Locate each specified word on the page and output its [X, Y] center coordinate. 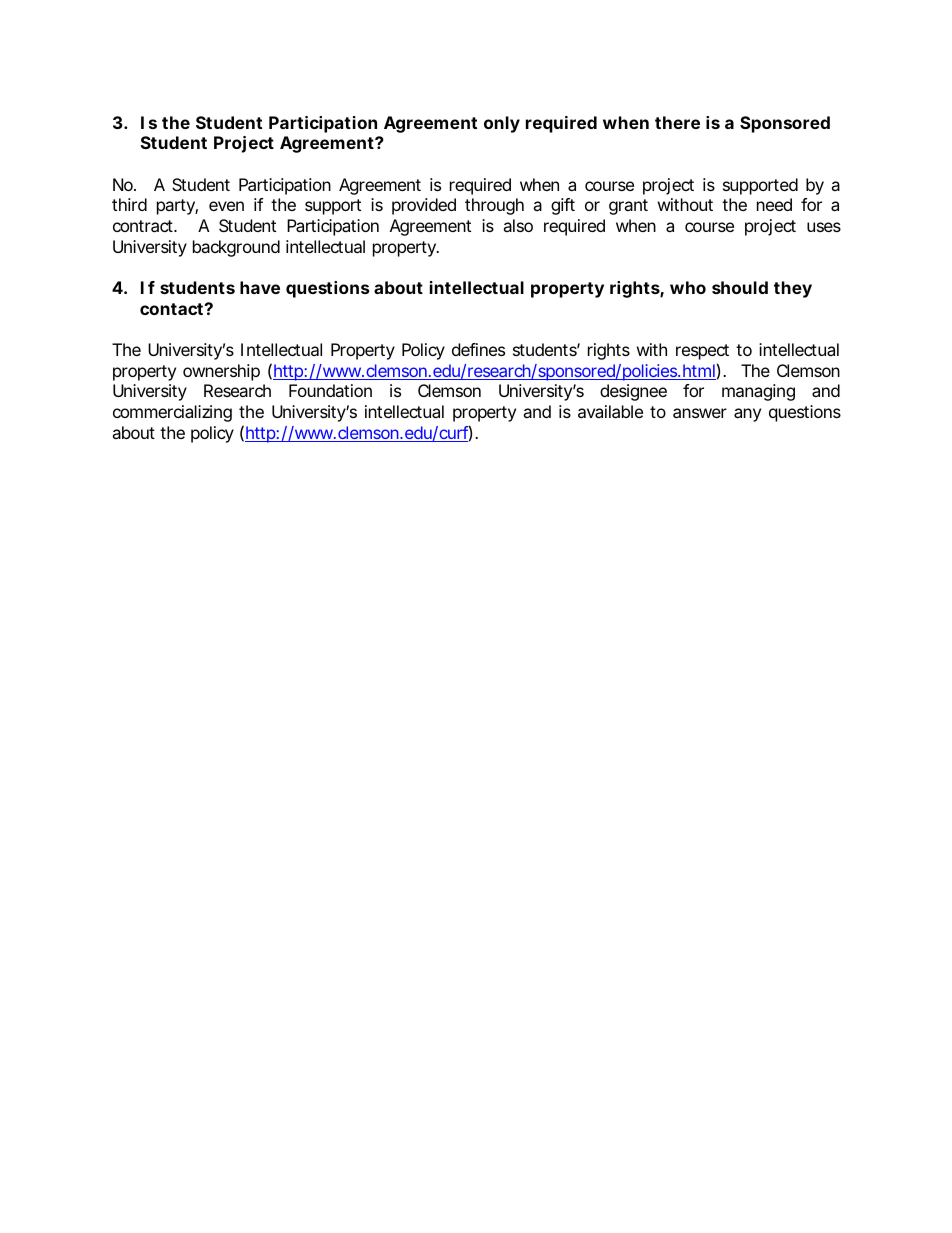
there [677, 122]
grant [628, 207]
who [688, 287]
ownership [221, 372]
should [740, 287]
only [502, 124]
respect [702, 352]
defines [478, 349]
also [518, 225]
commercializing [172, 413]
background [236, 248]
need [774, 204]
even [226, 206]
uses [824, 227]
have [260, 287]
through [494, 206]
